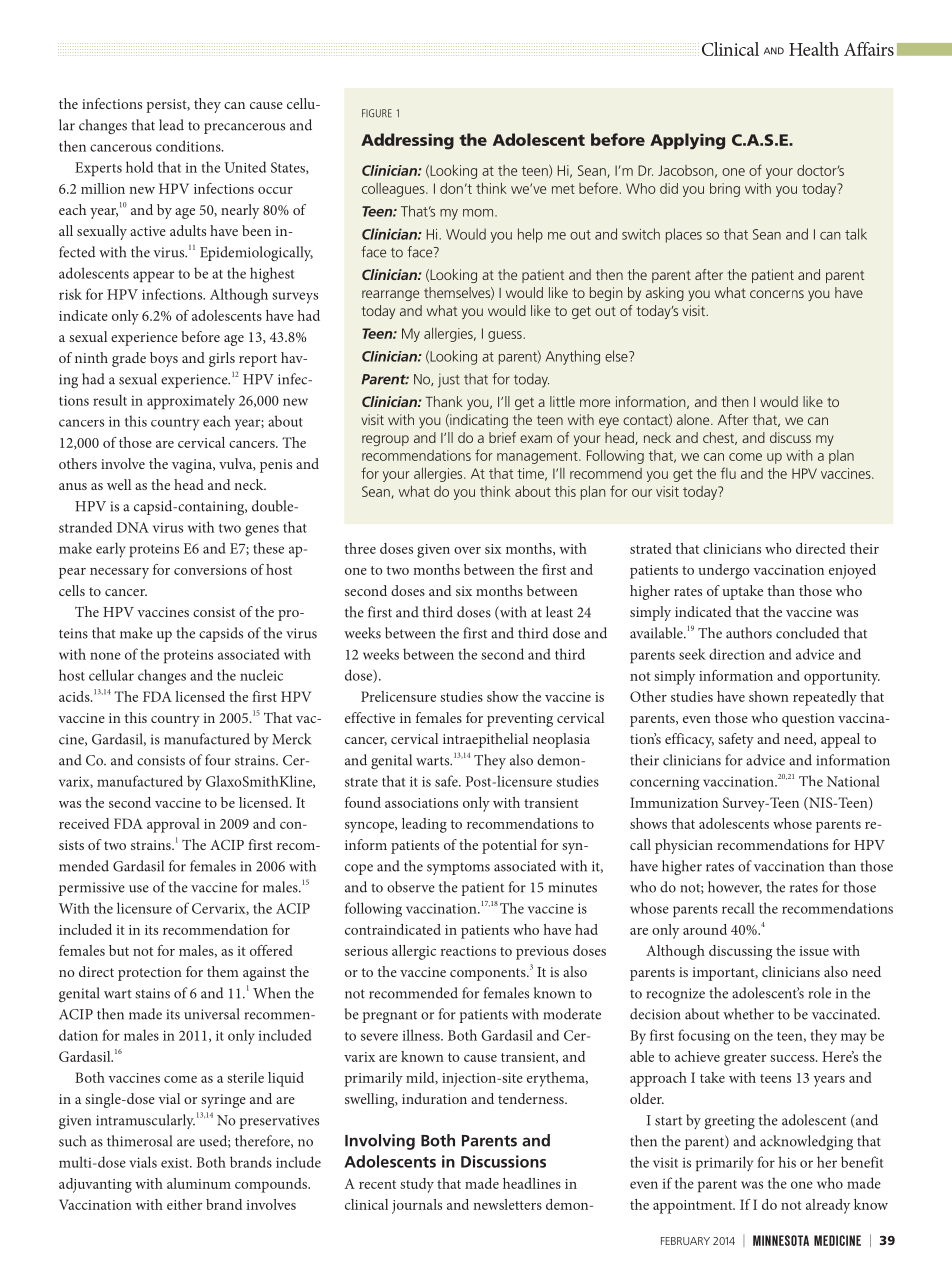 This image has width=952, height=1275. Describe the element at coordinates (814, 49) in the image. I see `Health` at that location.
